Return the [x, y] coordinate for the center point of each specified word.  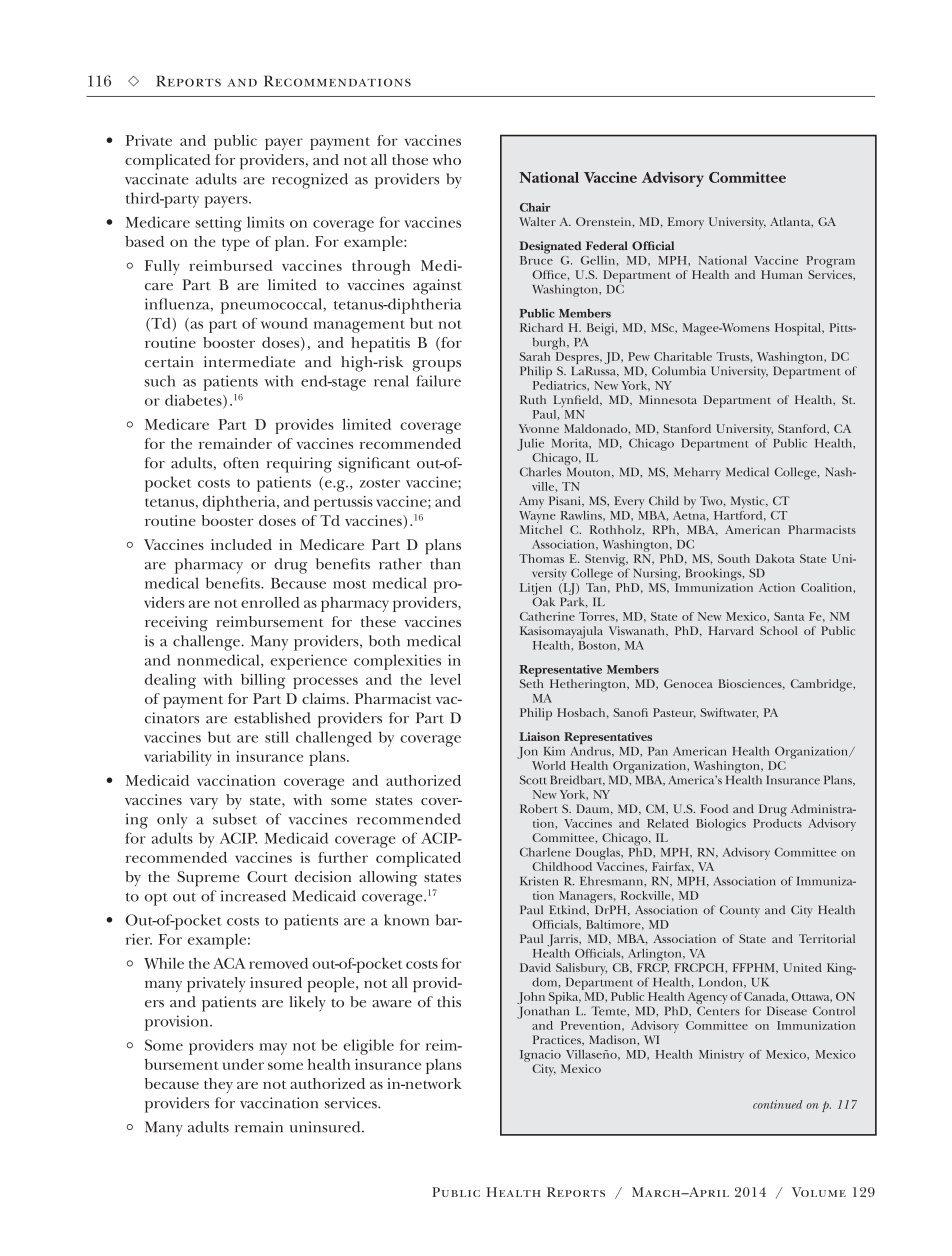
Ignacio [540, 1056]
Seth [531, 683]
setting [218, 224]
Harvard [731, 630]
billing [263, 681]
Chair [535, 207]
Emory [686, 223]
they [218, 1085]
